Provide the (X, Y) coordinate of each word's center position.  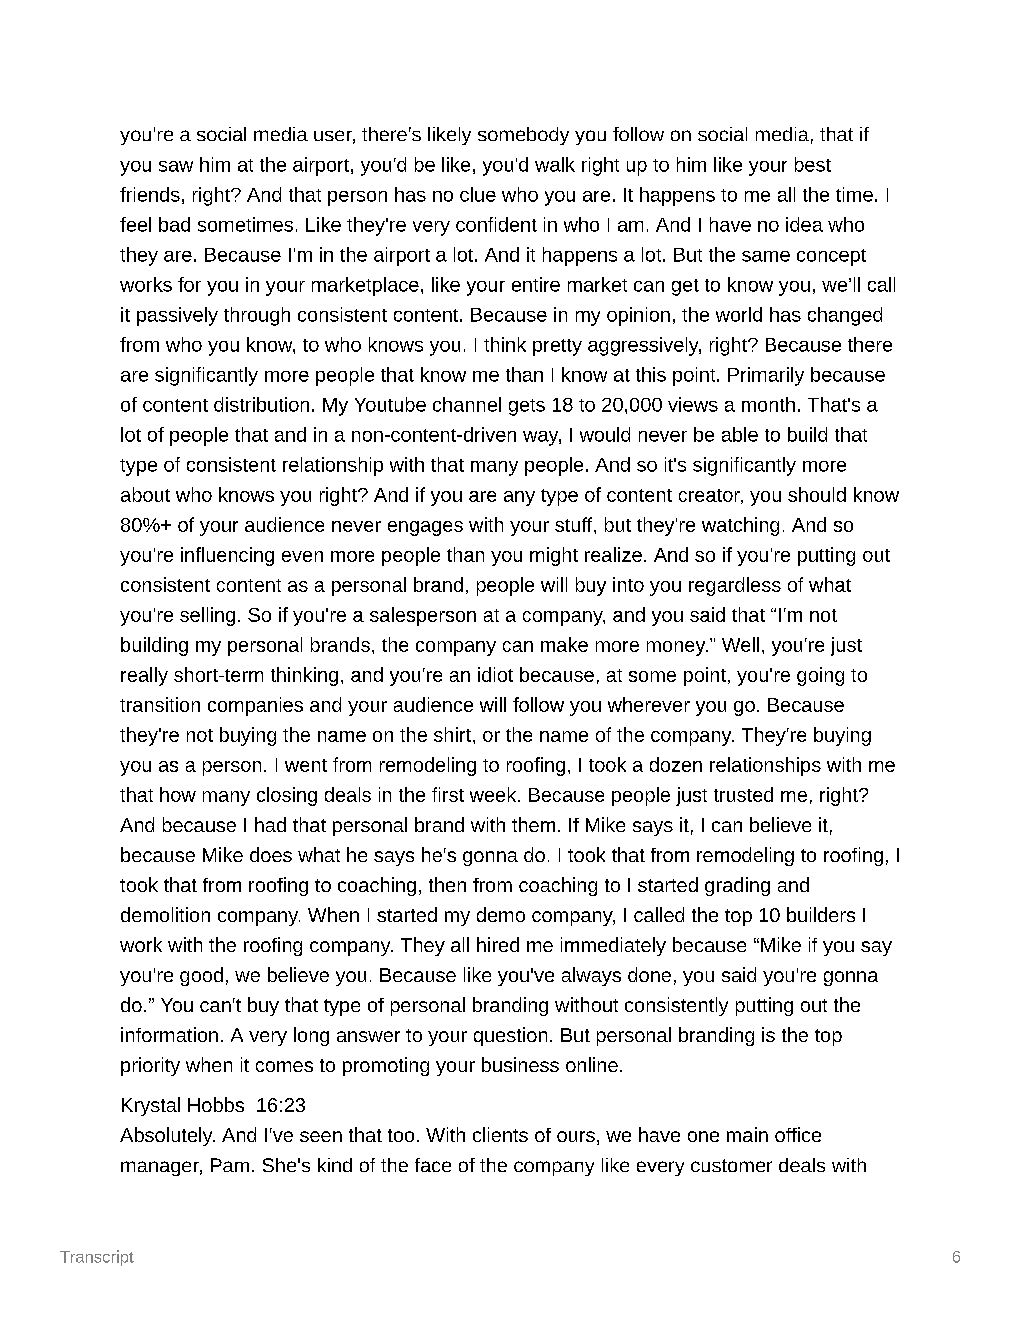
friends (150, 194)
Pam (230, 1165)
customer (731, 1165)
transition (160, 704)
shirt (452, 734)
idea (804, 224)
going (820, 676)
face (433, 1165)
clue (478, 194)
